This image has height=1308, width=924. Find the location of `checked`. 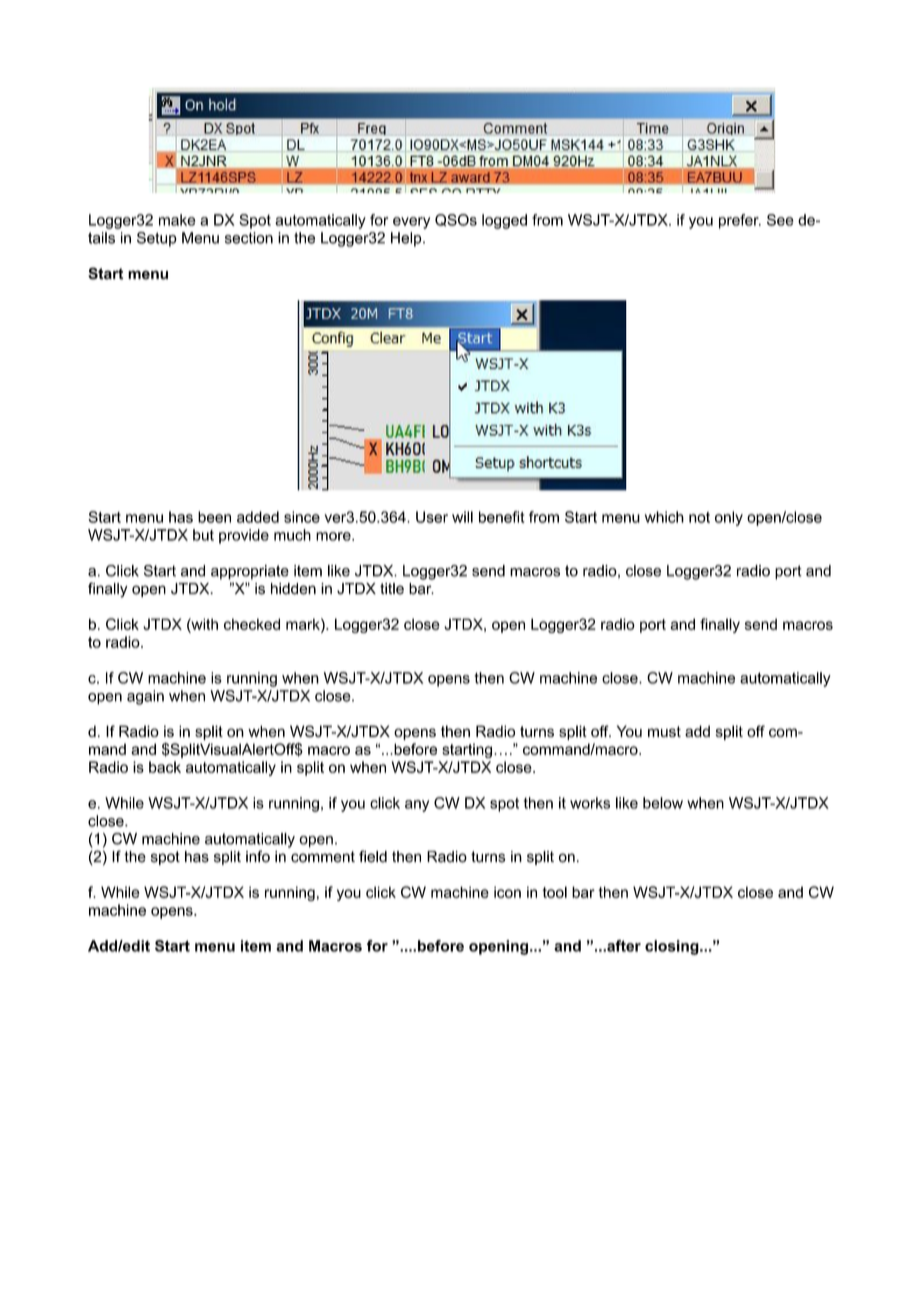

checked is located at coordinates (252, 624).
